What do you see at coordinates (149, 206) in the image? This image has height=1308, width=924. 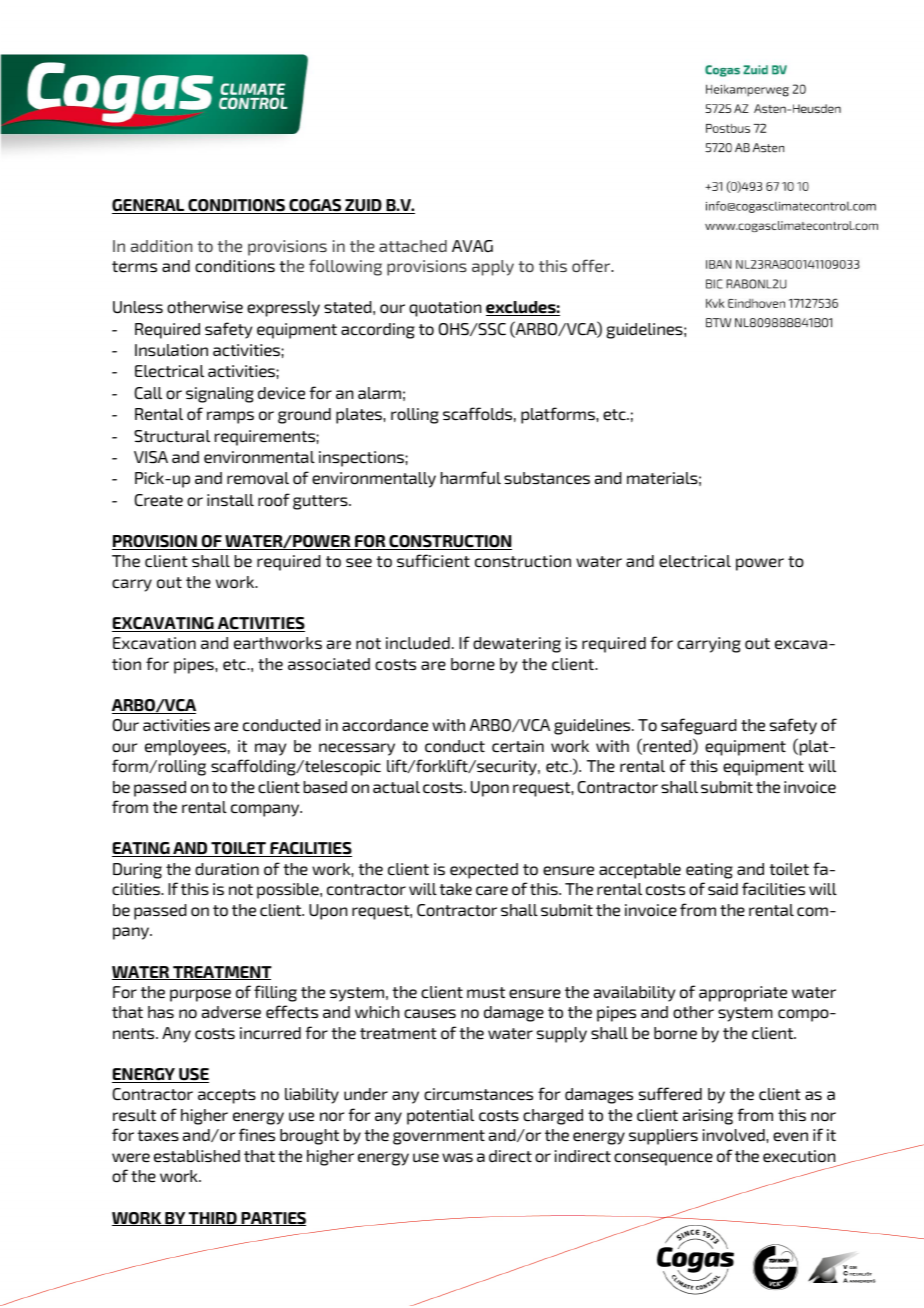 I see `GENERAL` at bounding box center [149, 206].
